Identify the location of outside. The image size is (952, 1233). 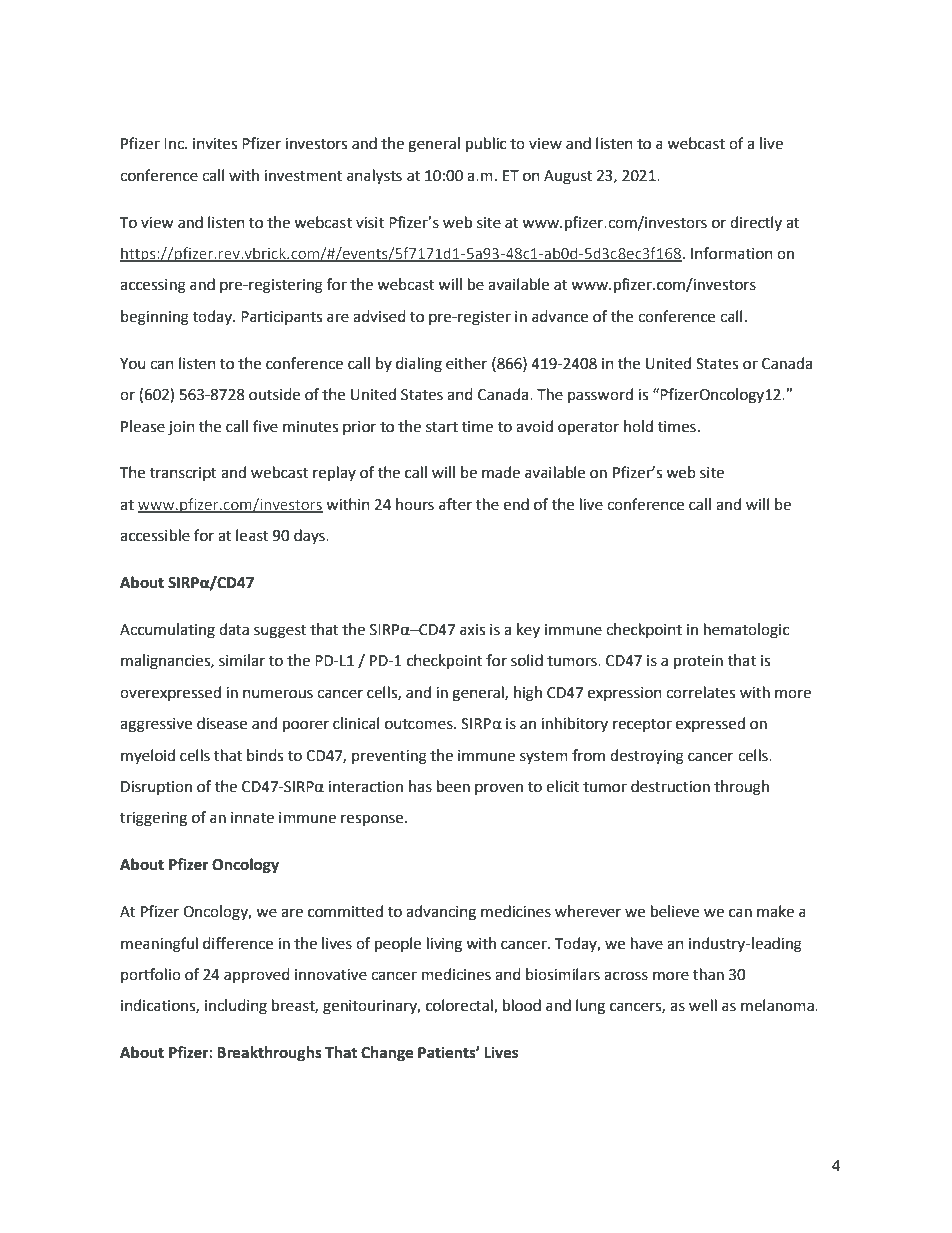
(274, 394).
